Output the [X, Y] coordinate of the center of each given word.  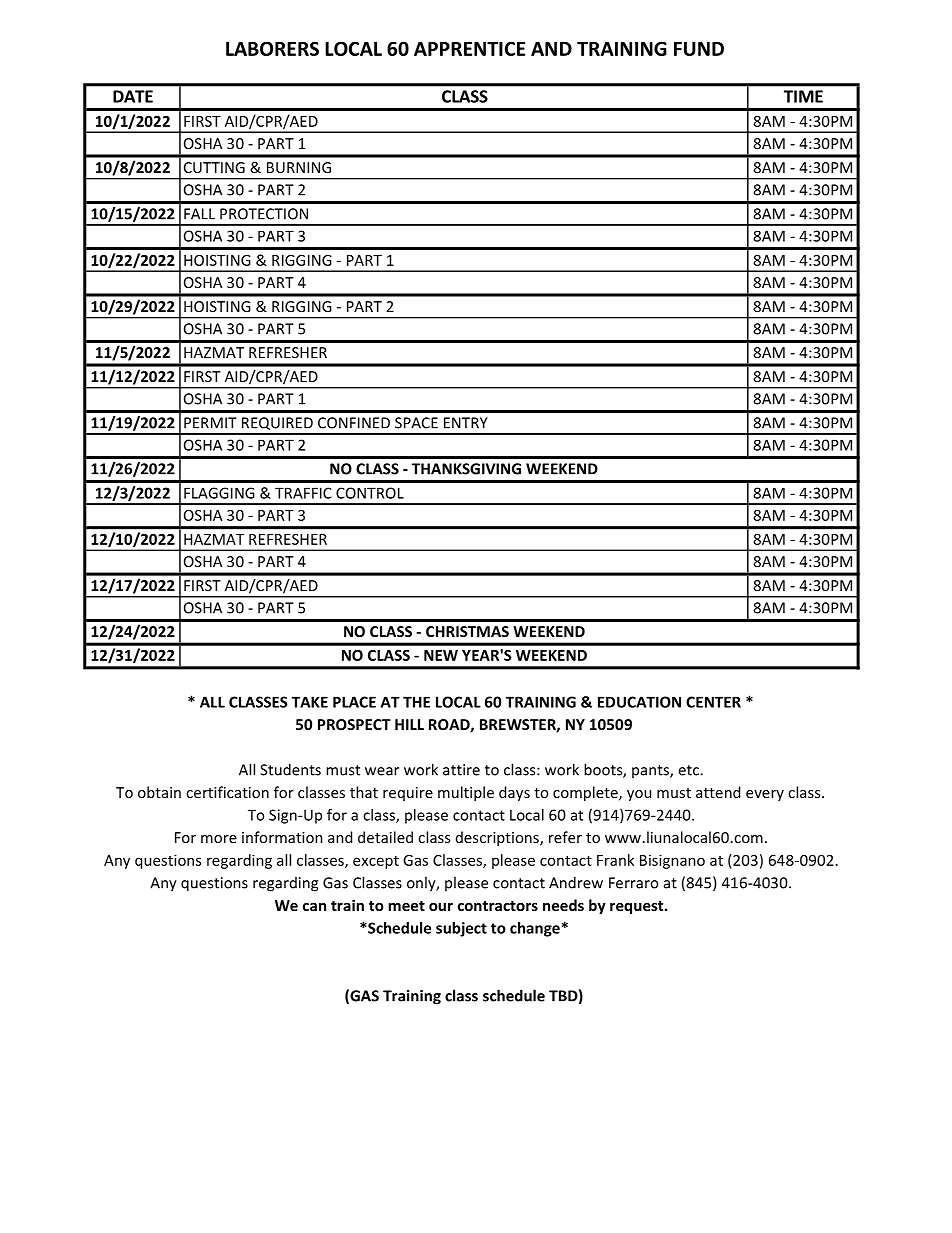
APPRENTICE [469, 48]
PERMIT [210, 423]
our [441, 907]
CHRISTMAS [467, 631]
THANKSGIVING [466, 469]
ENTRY [466, 423]
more [219, 839]
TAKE [310, 702]
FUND [699, 49]
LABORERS [272, 48]
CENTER [713, 702]
